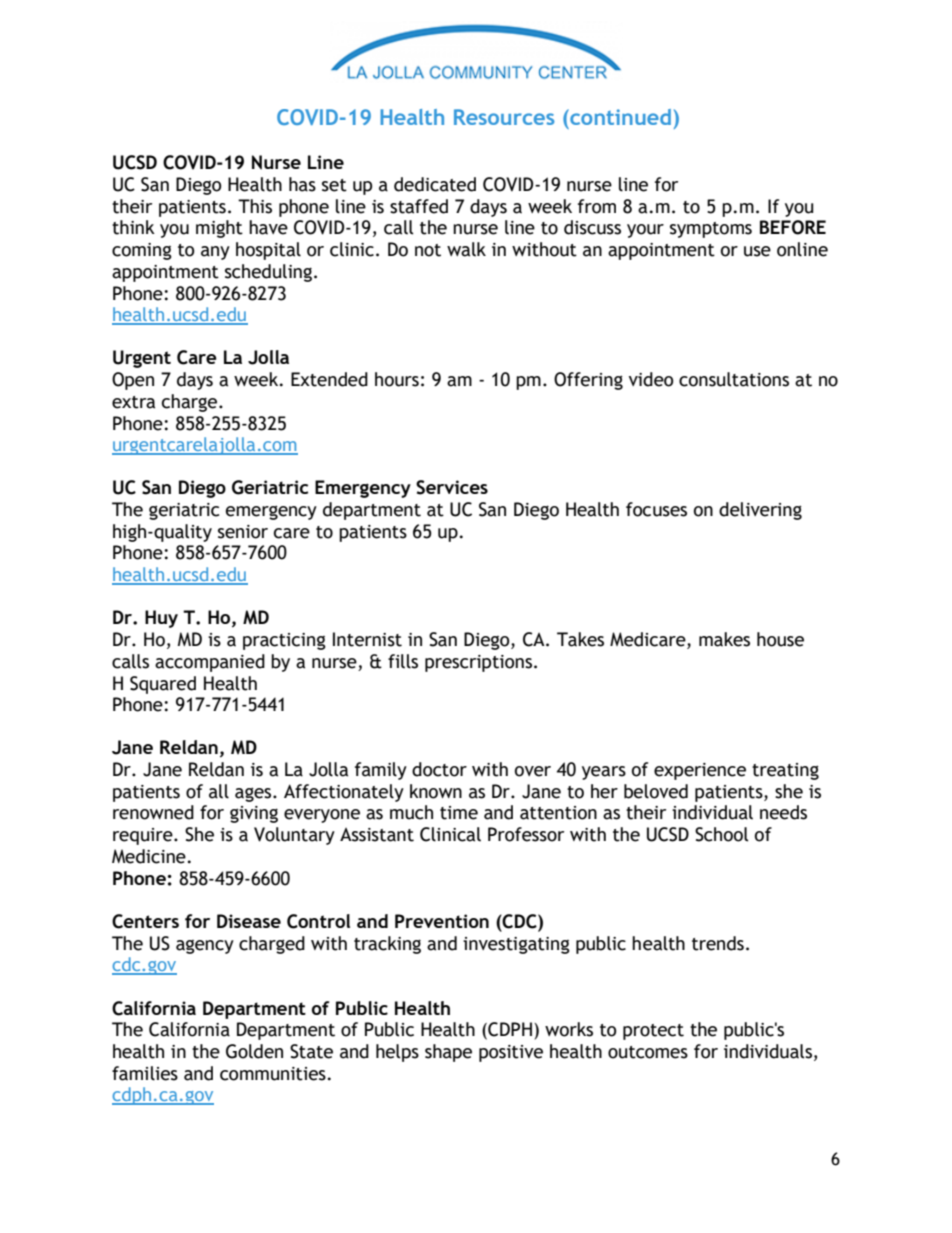 The image size is (952, 1233). I want to click on Huy, so click(161, 619).
